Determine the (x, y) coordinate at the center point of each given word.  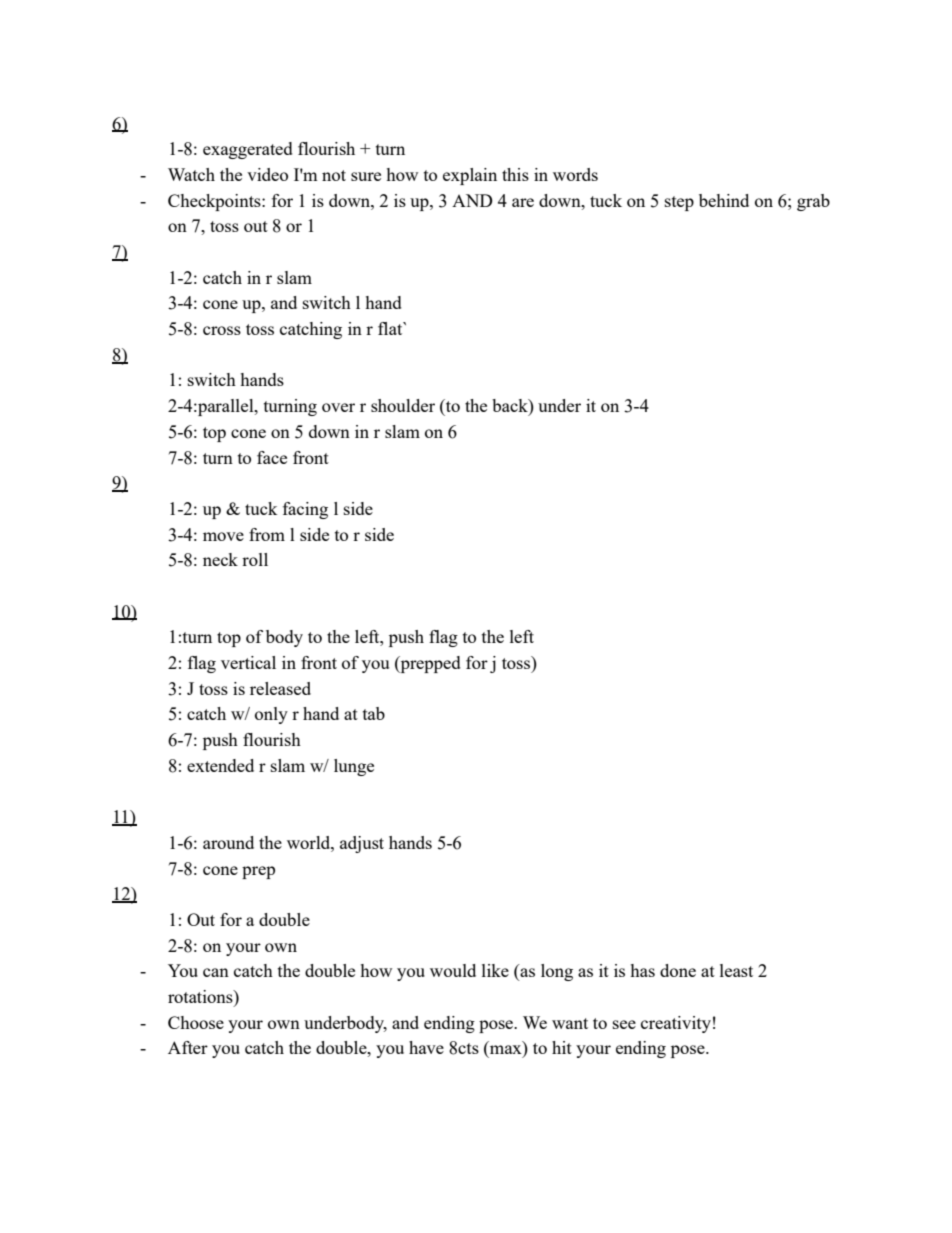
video (267, 174)
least (736, 970)
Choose (196, 1022)
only (271, 715)
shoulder (403, 405)
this (515, 174)
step (679, 203)
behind (724, 200)
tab (374, 713)
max (507, 1051)
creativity (676, 1024)
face (272, 457)
